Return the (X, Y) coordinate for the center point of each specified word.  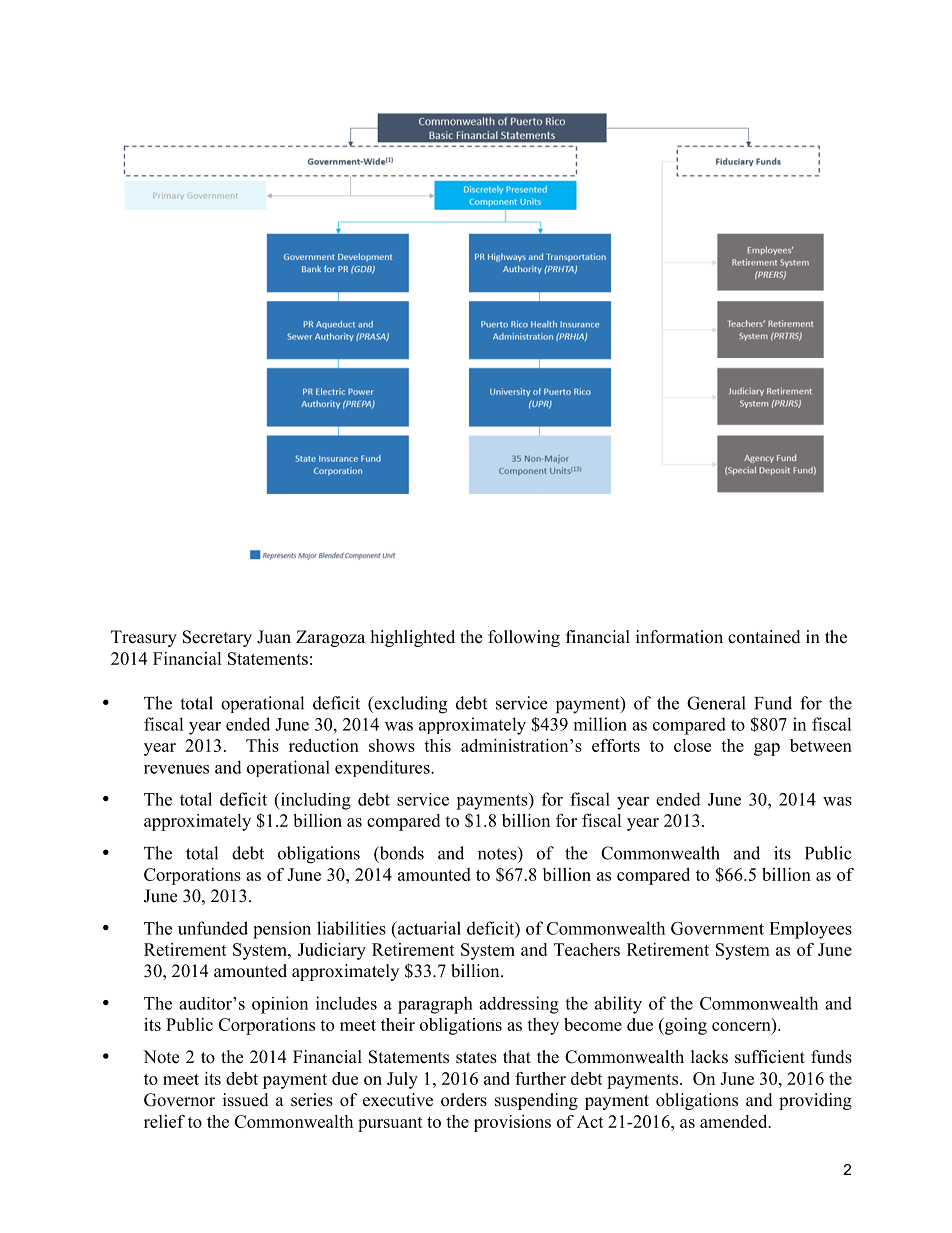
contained (764, 637)
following (524, 638)
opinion (280, 1005)
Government (717, 928)
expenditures (383, 768)
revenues (176, 769)
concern (742, 1028)
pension (282, 930)
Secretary (217, 638)
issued (246, 1100)
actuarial (428, 928)
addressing (519, 1005)
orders (464, 1100)
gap (767, 749)
